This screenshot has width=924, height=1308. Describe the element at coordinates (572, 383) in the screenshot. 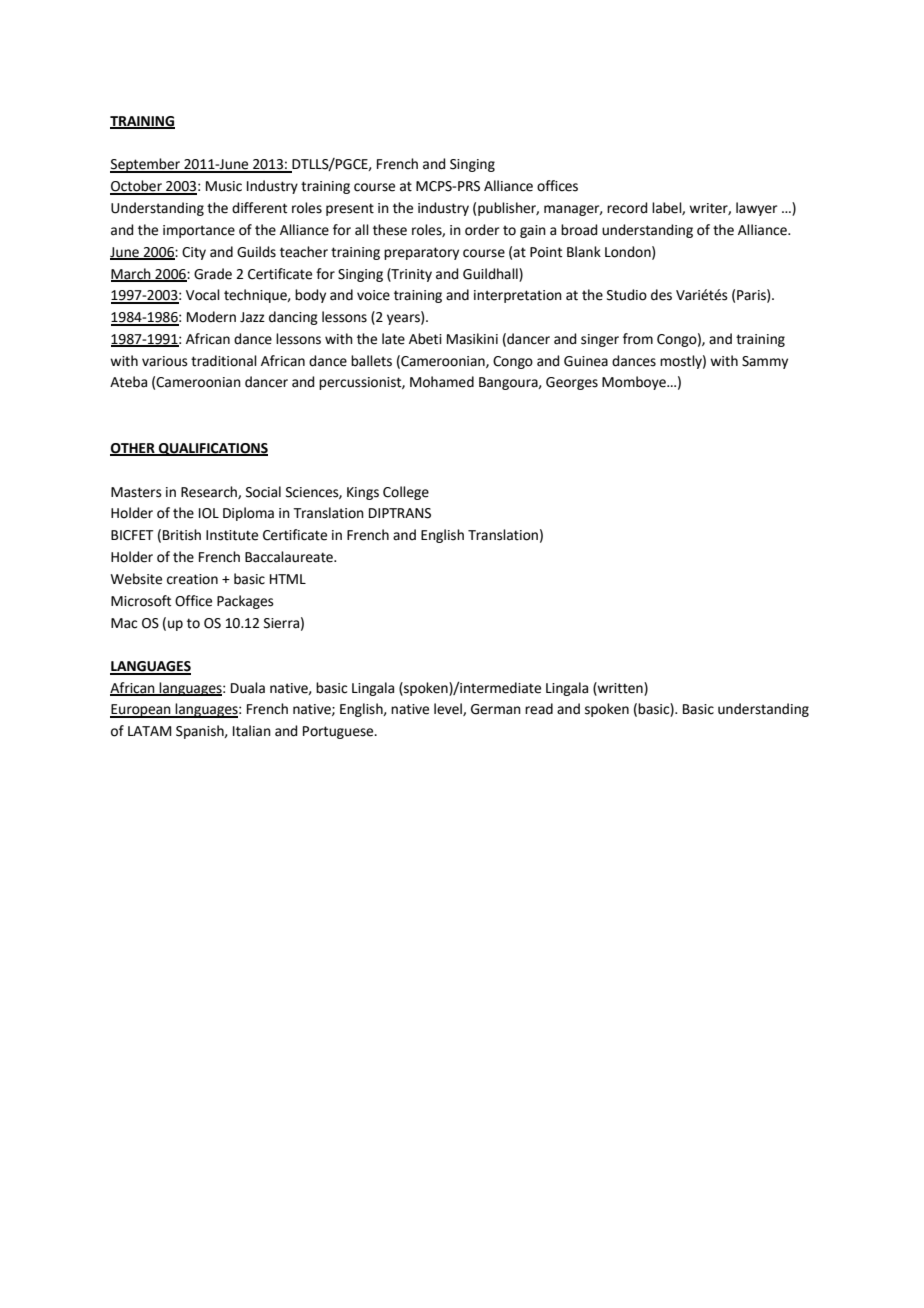

I see `Georges` at that location.
